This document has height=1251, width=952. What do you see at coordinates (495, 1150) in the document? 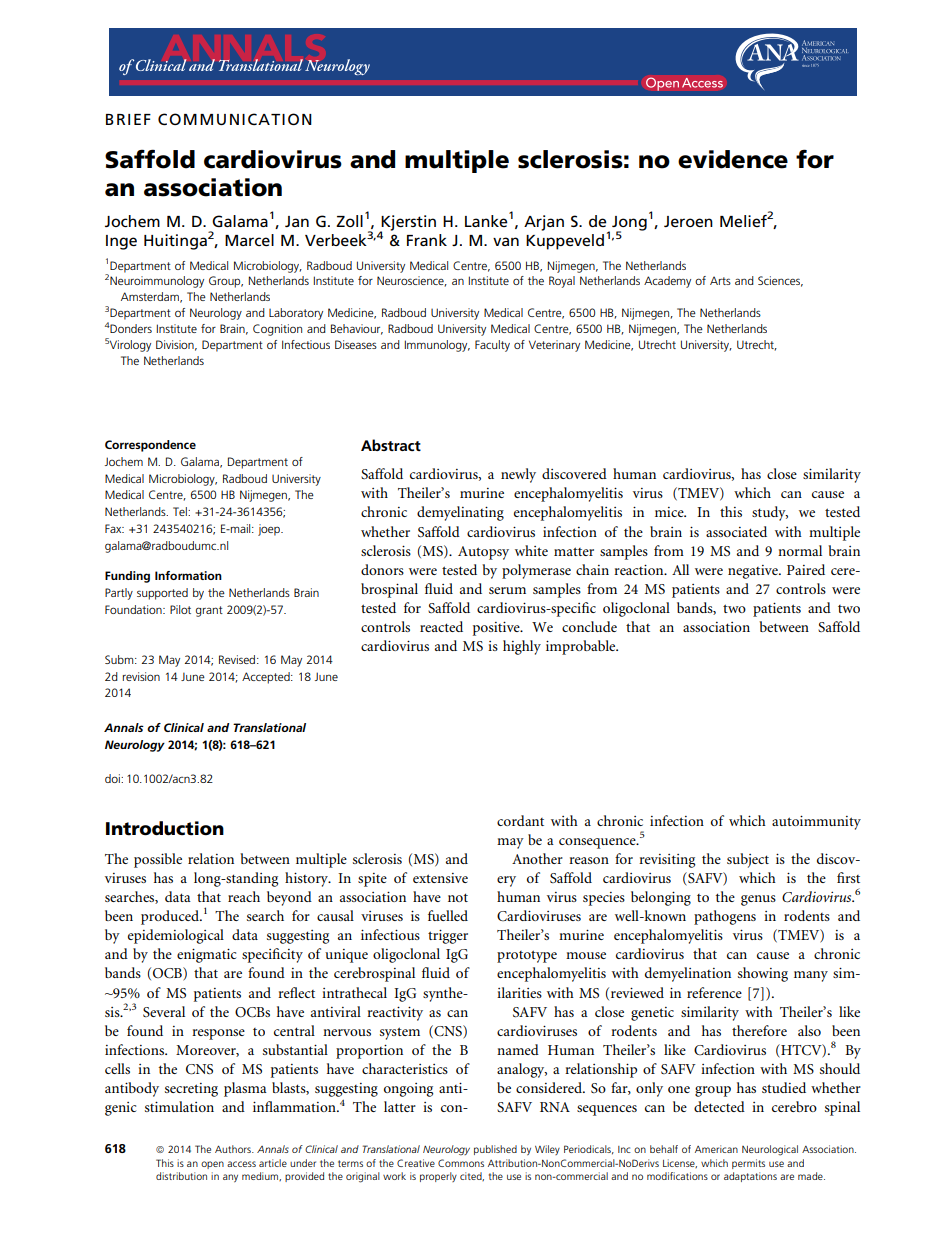
I see `published` at bounding box center [495, 1150].
